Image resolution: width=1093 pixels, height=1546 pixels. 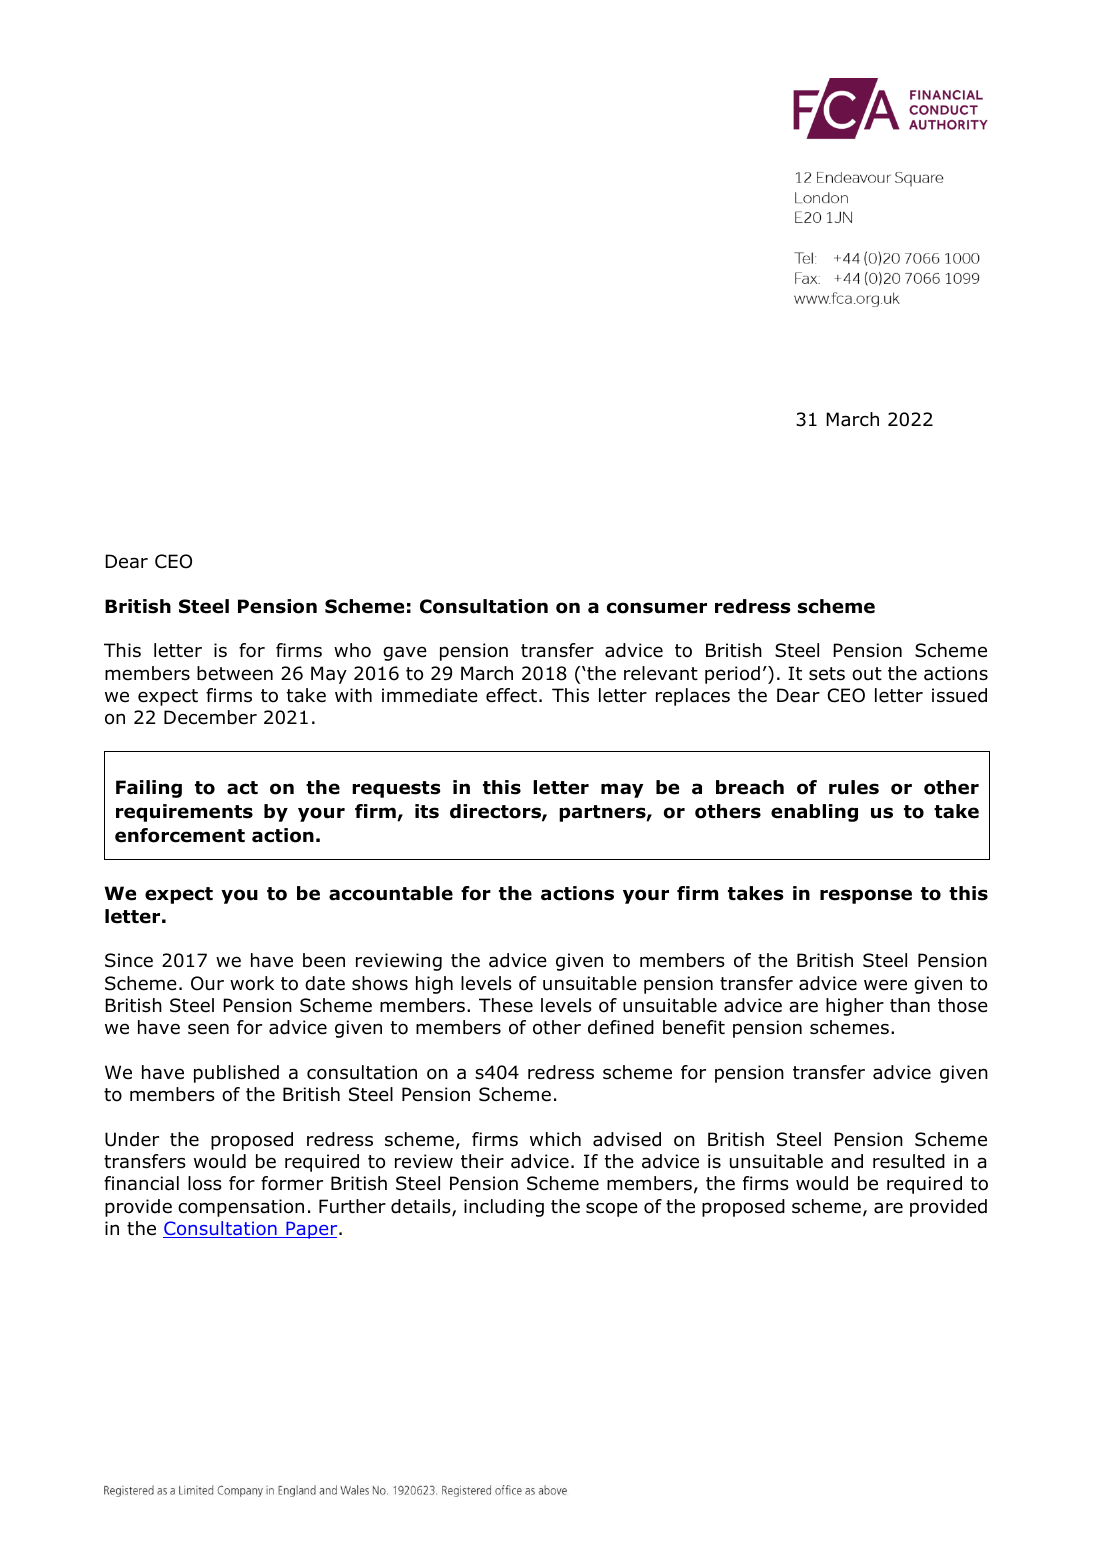 What do you see at coordinates (814, 813) in the page?
I see `enabling` at bounding box center [814, 813].
